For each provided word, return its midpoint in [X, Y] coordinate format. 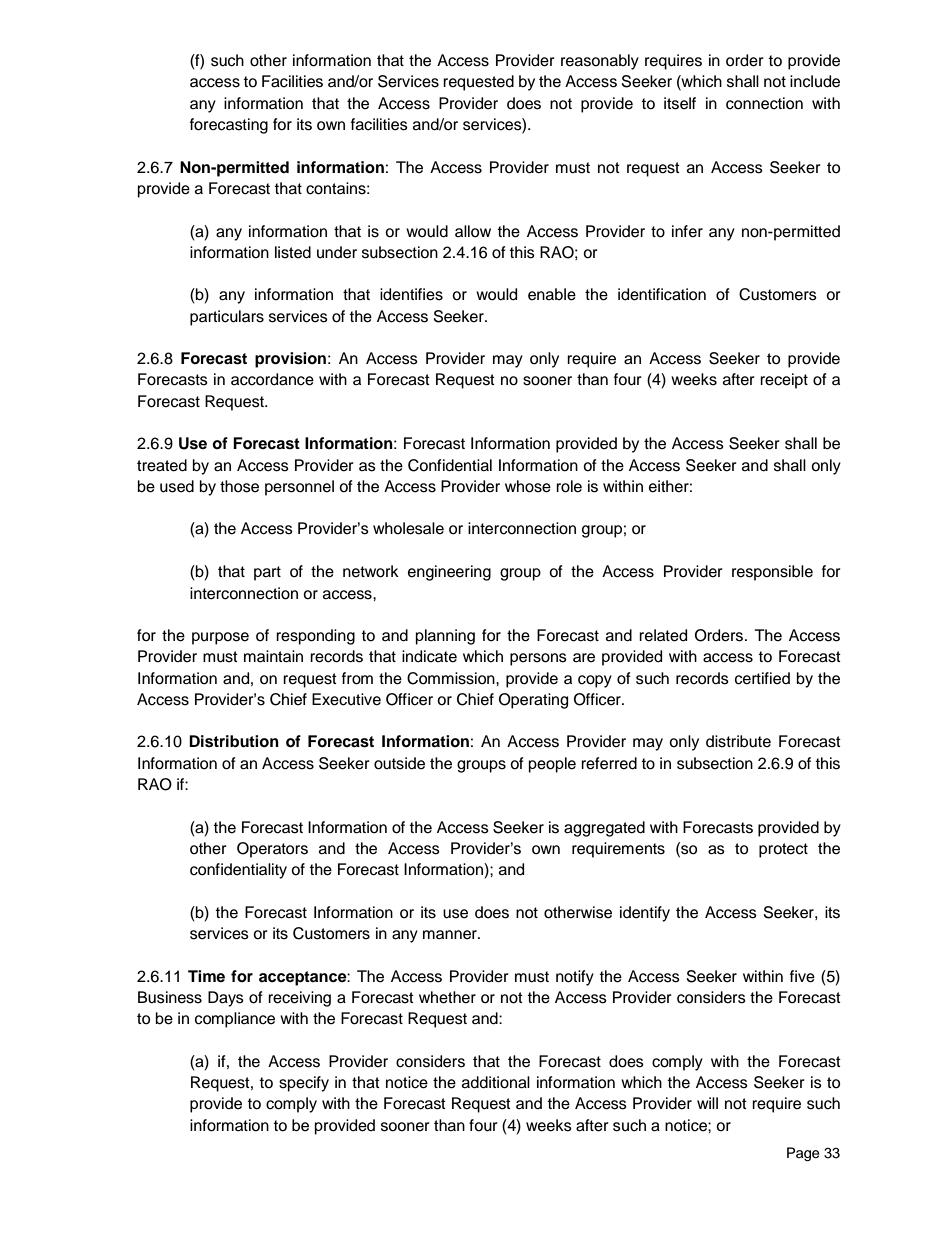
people [552, 765]
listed [293, 252]
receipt [784, 381]
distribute [738, 741]
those [239, 486]
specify [304, 1084]
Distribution [234, 741]
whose [528, 486]
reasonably [600, 62]
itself [680, 103]
